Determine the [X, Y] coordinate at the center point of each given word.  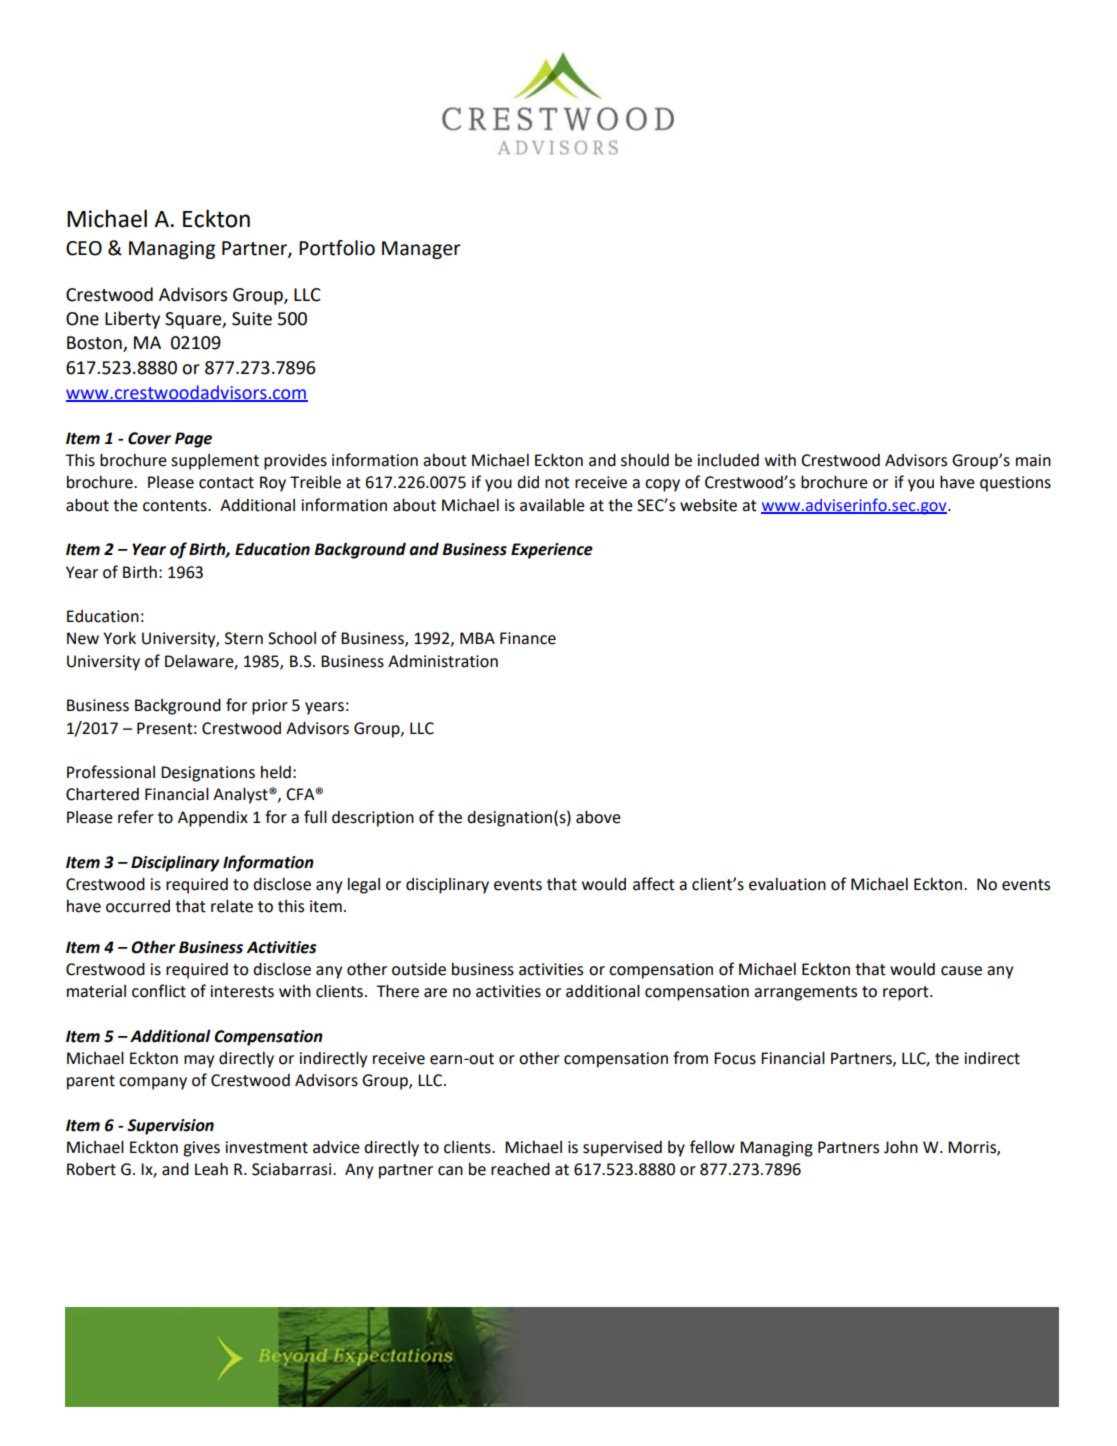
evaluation [787, 884]
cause [961, 971]
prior [270, 707]
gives [201, 1149]
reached [520, 1169]
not [557, 483]
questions [1015, 484]
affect [654, 884]
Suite [252, 319]
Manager [421, 250]
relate [232, 906]
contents [176, 506]
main [1033, 460]
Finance [528, 638]
